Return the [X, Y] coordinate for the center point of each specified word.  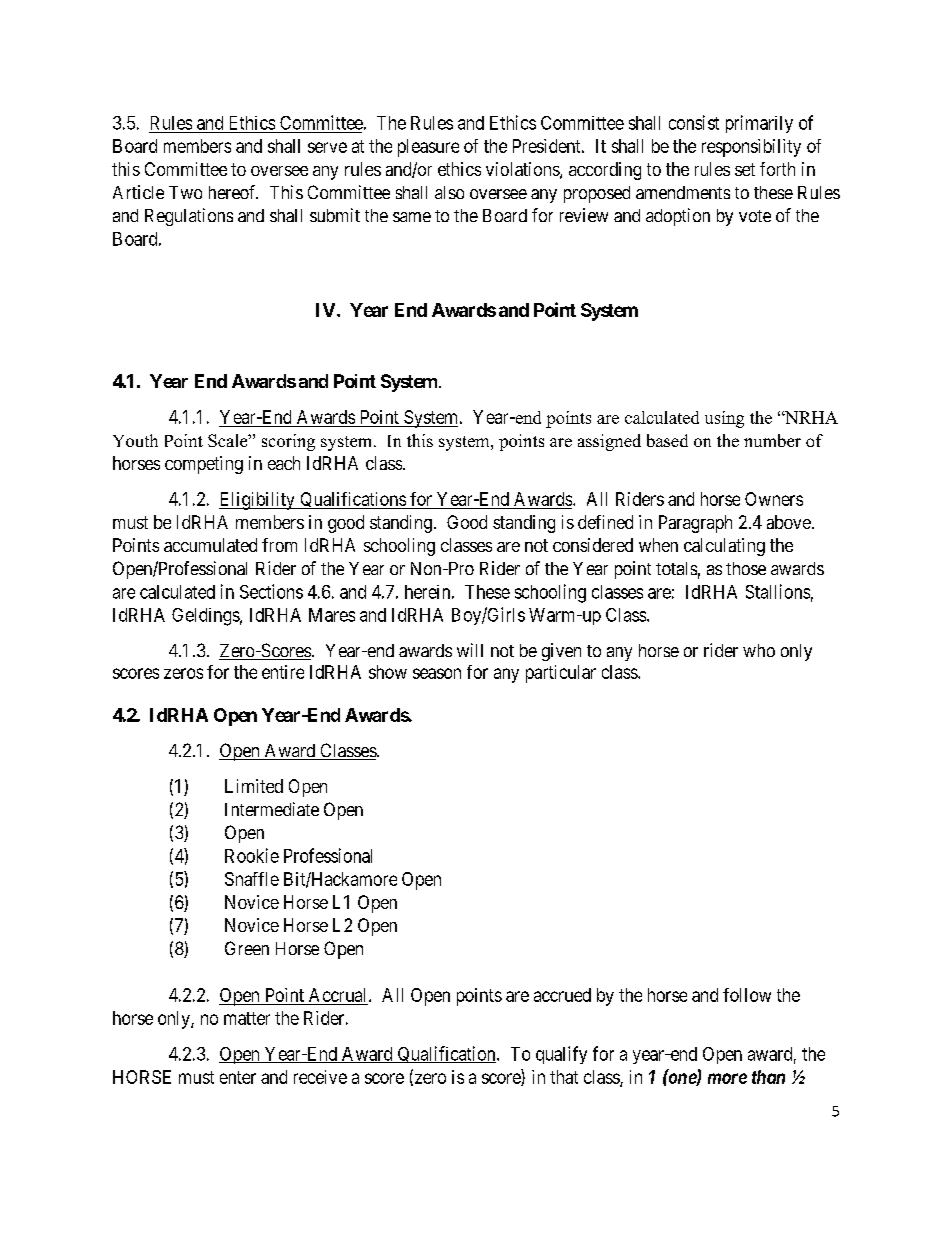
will [470, 650]
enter [238, 1077]
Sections [271, 591]
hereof [233, 192]
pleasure [428, 148]
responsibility [751, 148]
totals [676, 568]
